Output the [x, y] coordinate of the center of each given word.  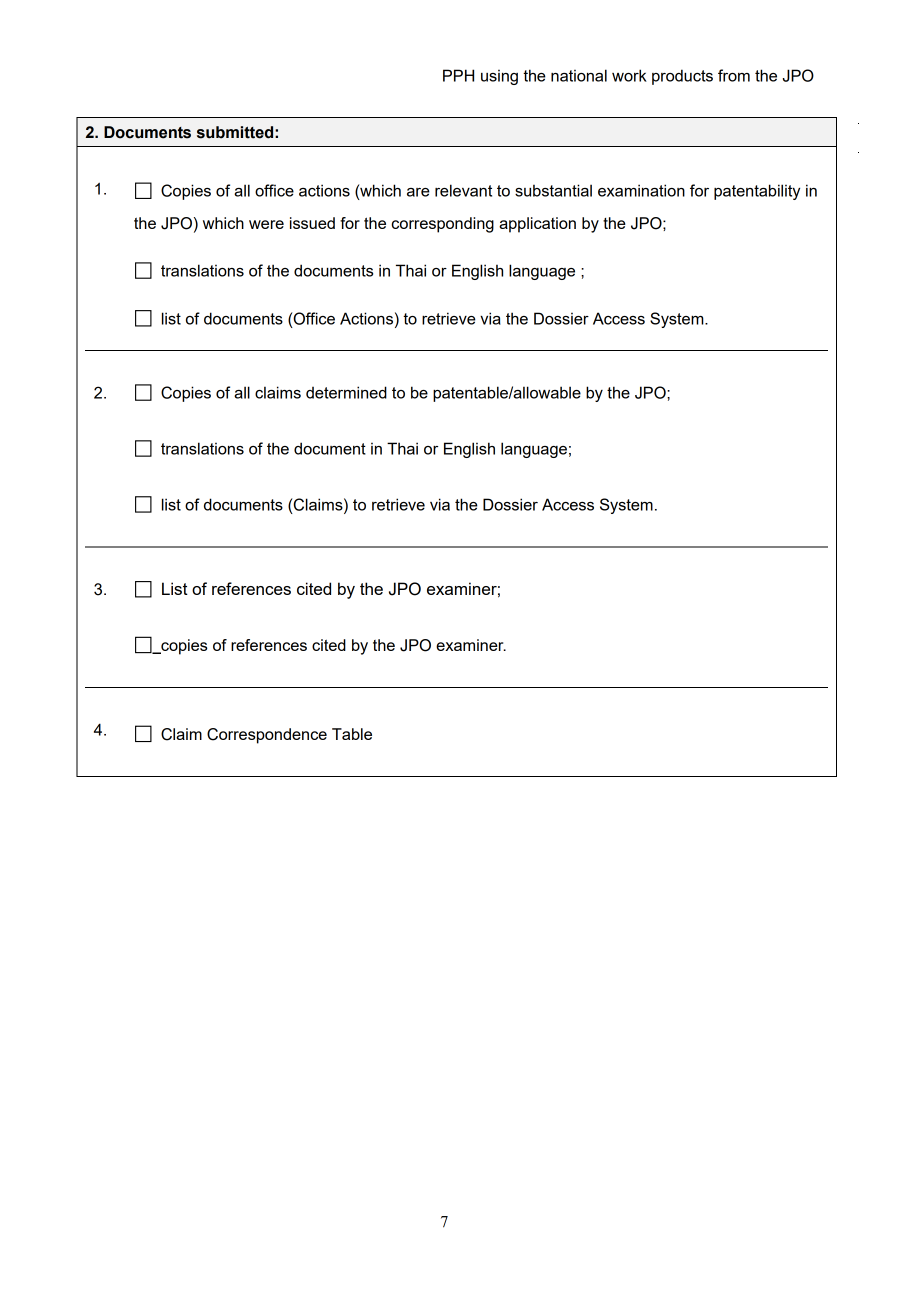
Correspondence [267, 736]
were [266, 224]
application [537, 225]
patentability [757, 192]
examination [641, 190]
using [499, 77]
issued [312, 223]
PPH [458, 75]
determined [346, 392]
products [682, 77]
